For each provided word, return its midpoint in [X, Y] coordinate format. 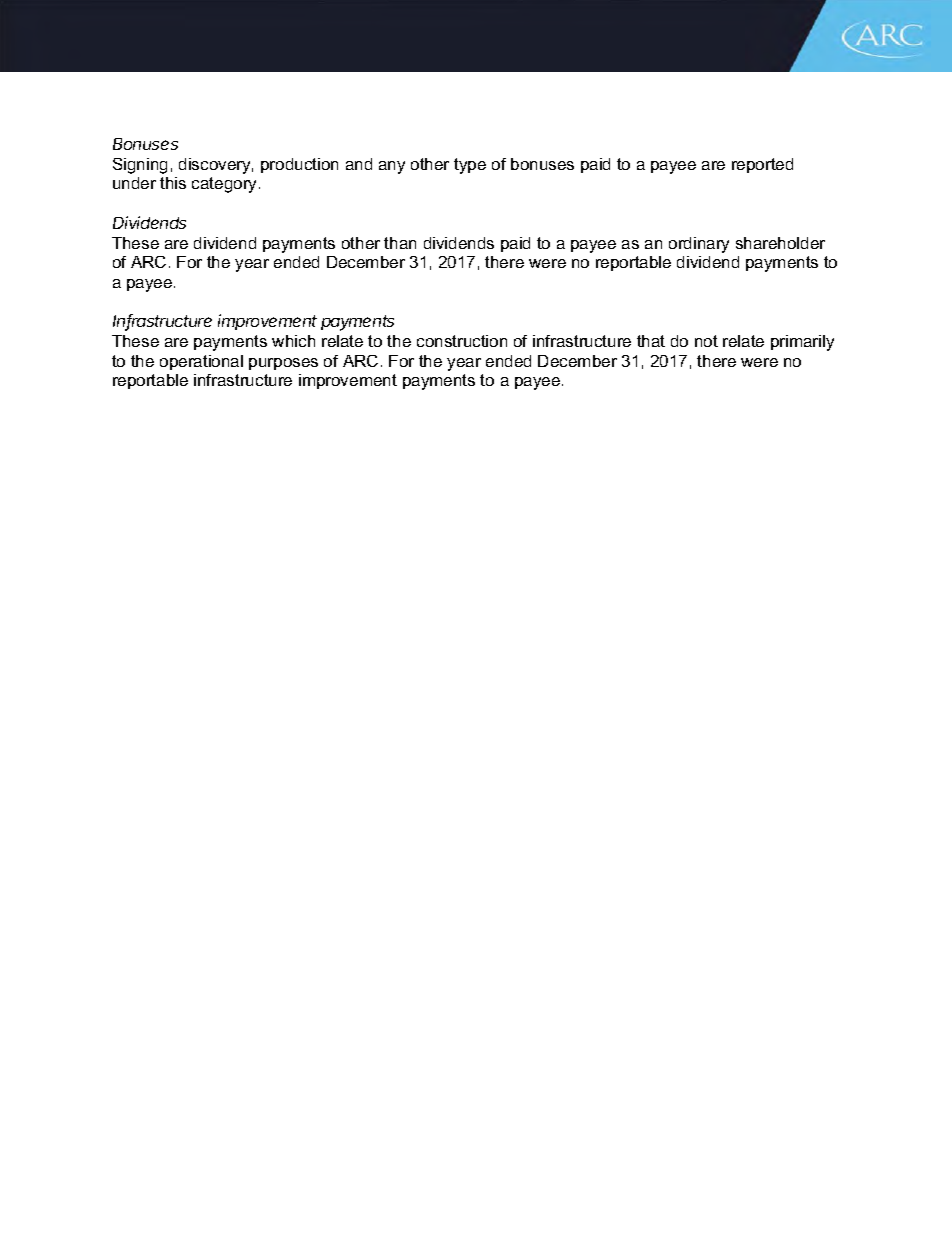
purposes [283, 364]
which [293, 341]
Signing [140, 166]
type [470, 166]
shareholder [780, 243]
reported [762, 165]
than [400, 243]
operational [201, 362]
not [706, 341]
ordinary [699, 245]
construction [462, 341]
